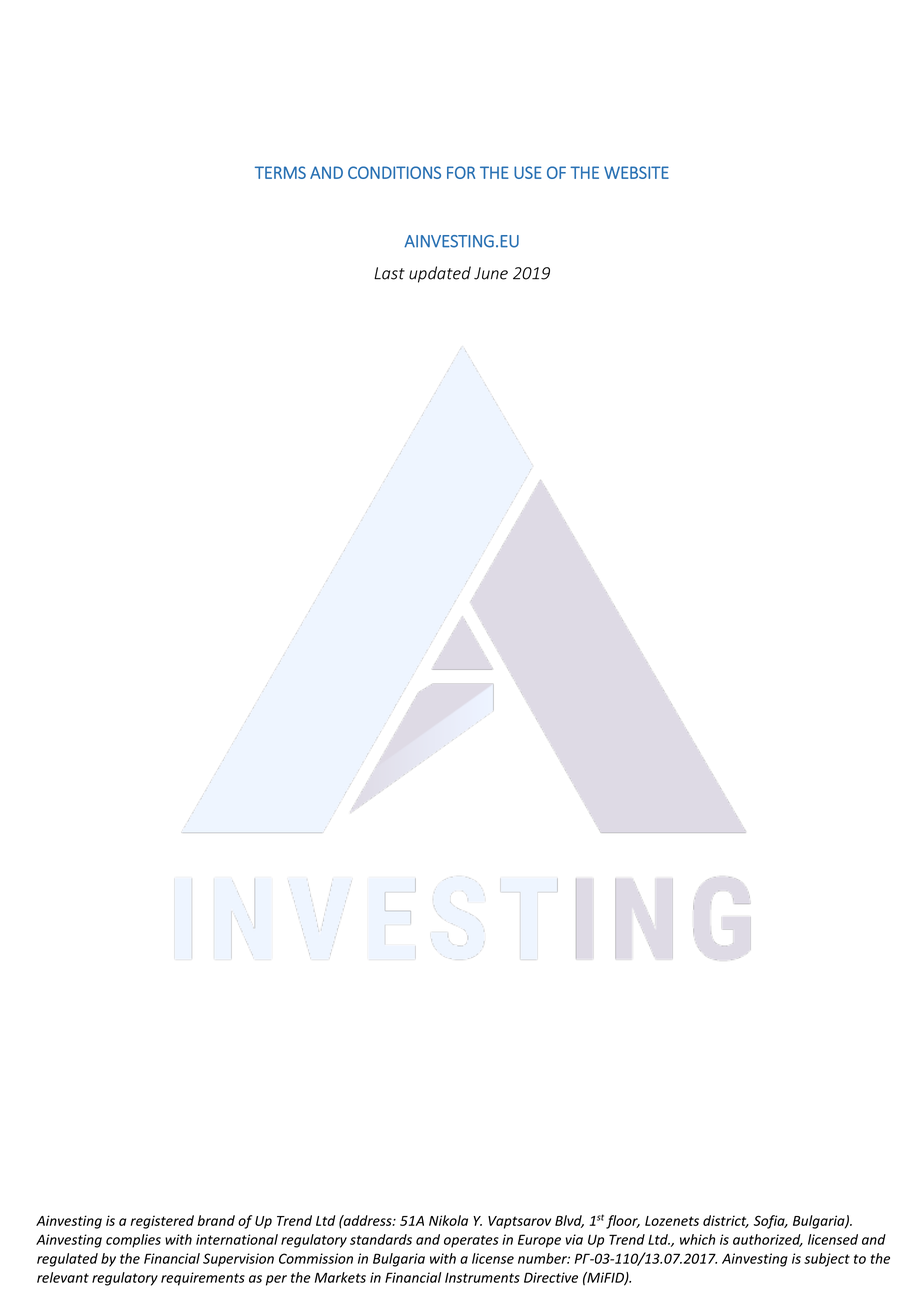  I want to click on operates, so click(471, 1241).
